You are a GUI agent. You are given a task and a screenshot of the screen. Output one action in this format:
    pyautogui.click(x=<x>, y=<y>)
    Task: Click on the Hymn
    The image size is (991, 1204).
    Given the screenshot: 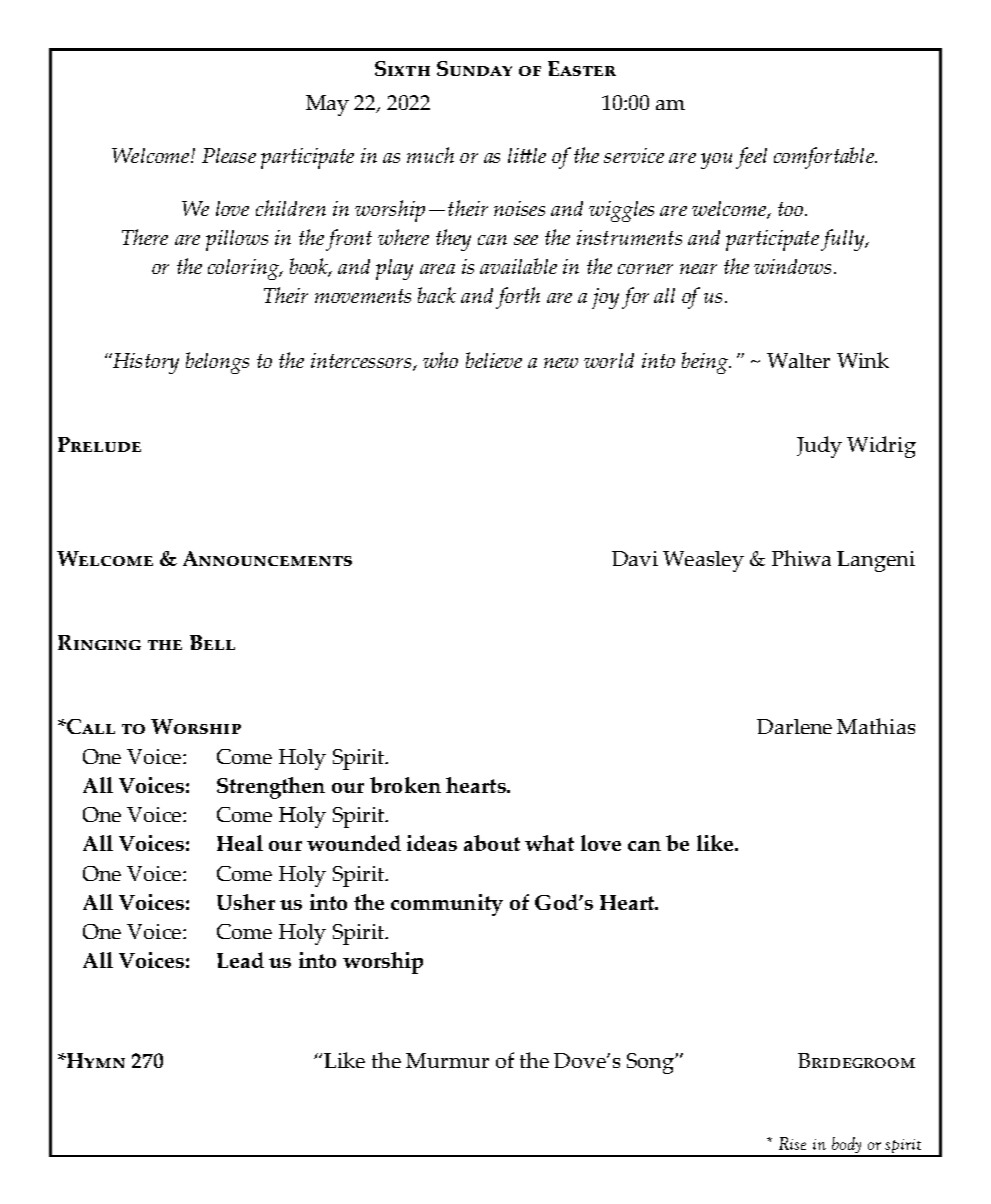 What is the action you would take?
    pyautogui.click(x=95, y=1060)
